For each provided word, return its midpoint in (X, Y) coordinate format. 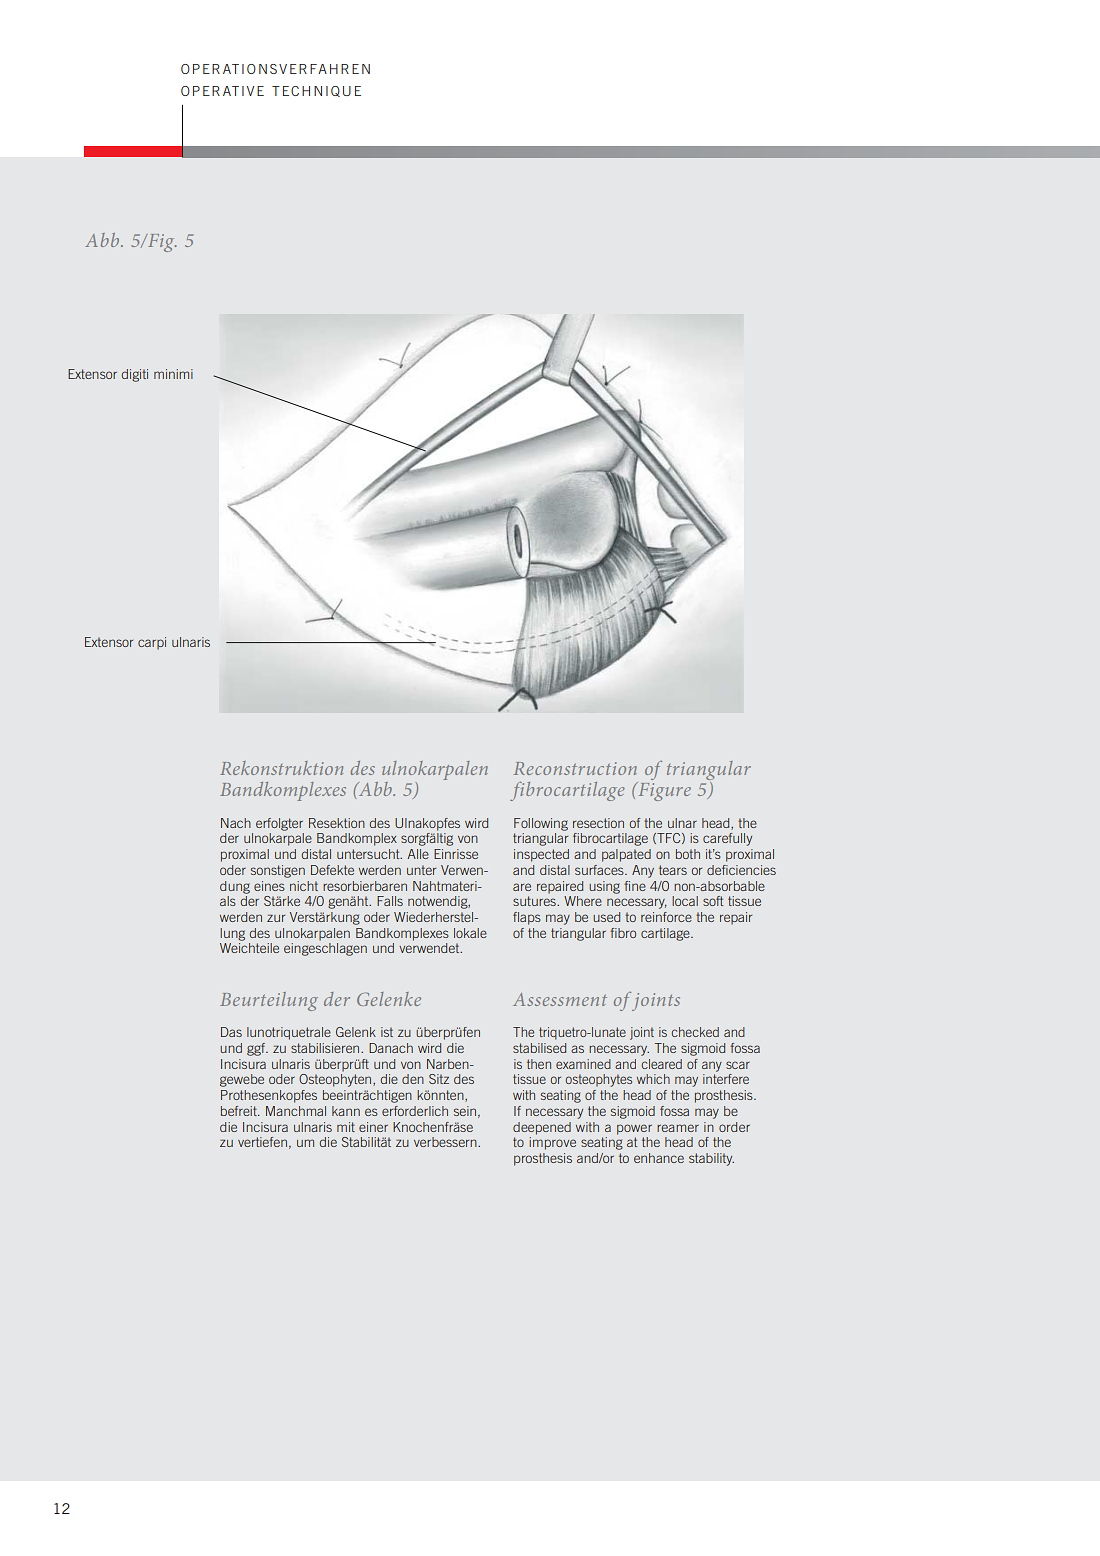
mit (346, 1127)
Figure (663, 791)
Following (541, 824)
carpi (152, 643)
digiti (134, 375)
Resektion (337, 823)
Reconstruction (575, 768)
